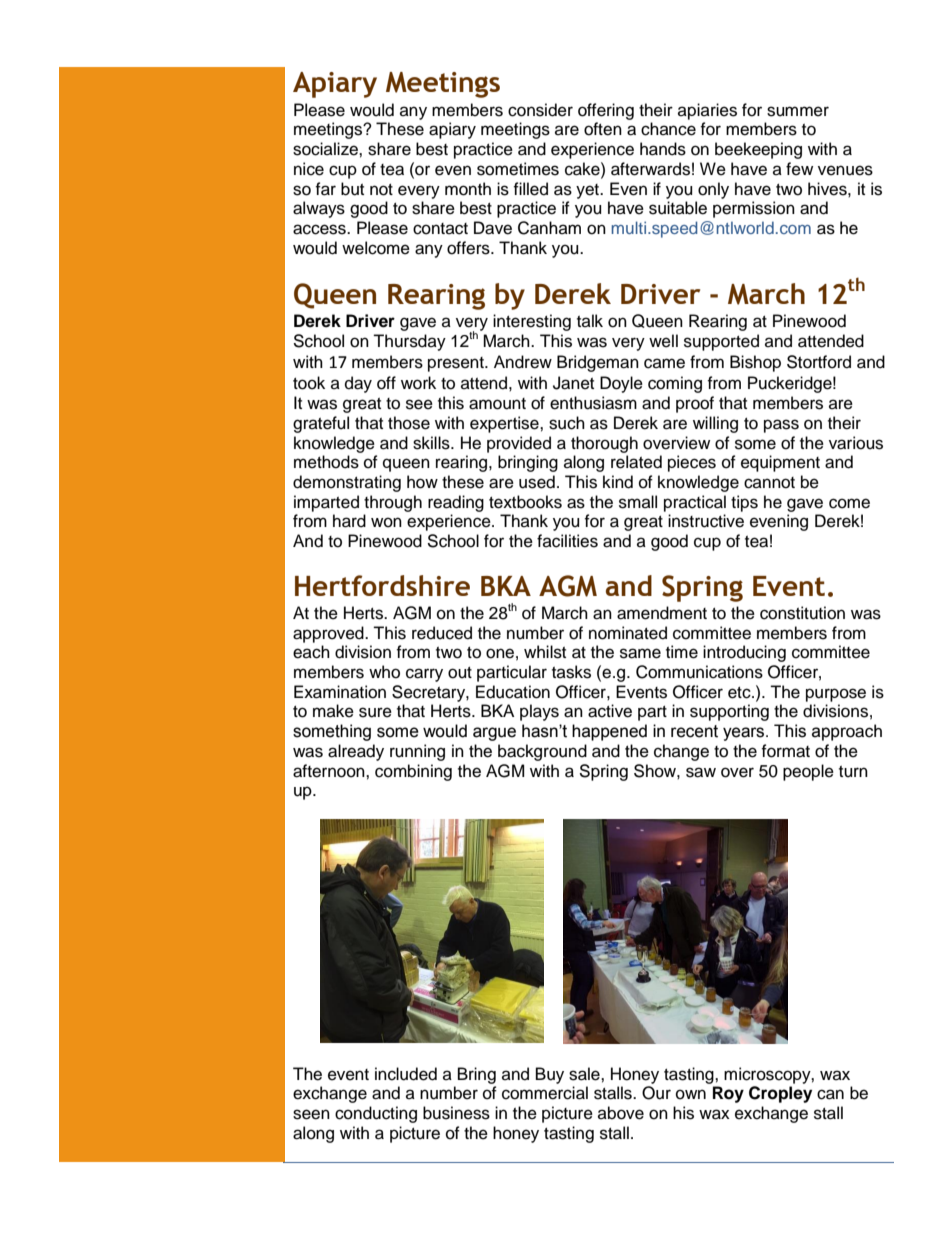 This screenshot has width=952, height=1233. Describe the element at coordinates (836, 695) in the screenshot. I see `purpose` at that location.
